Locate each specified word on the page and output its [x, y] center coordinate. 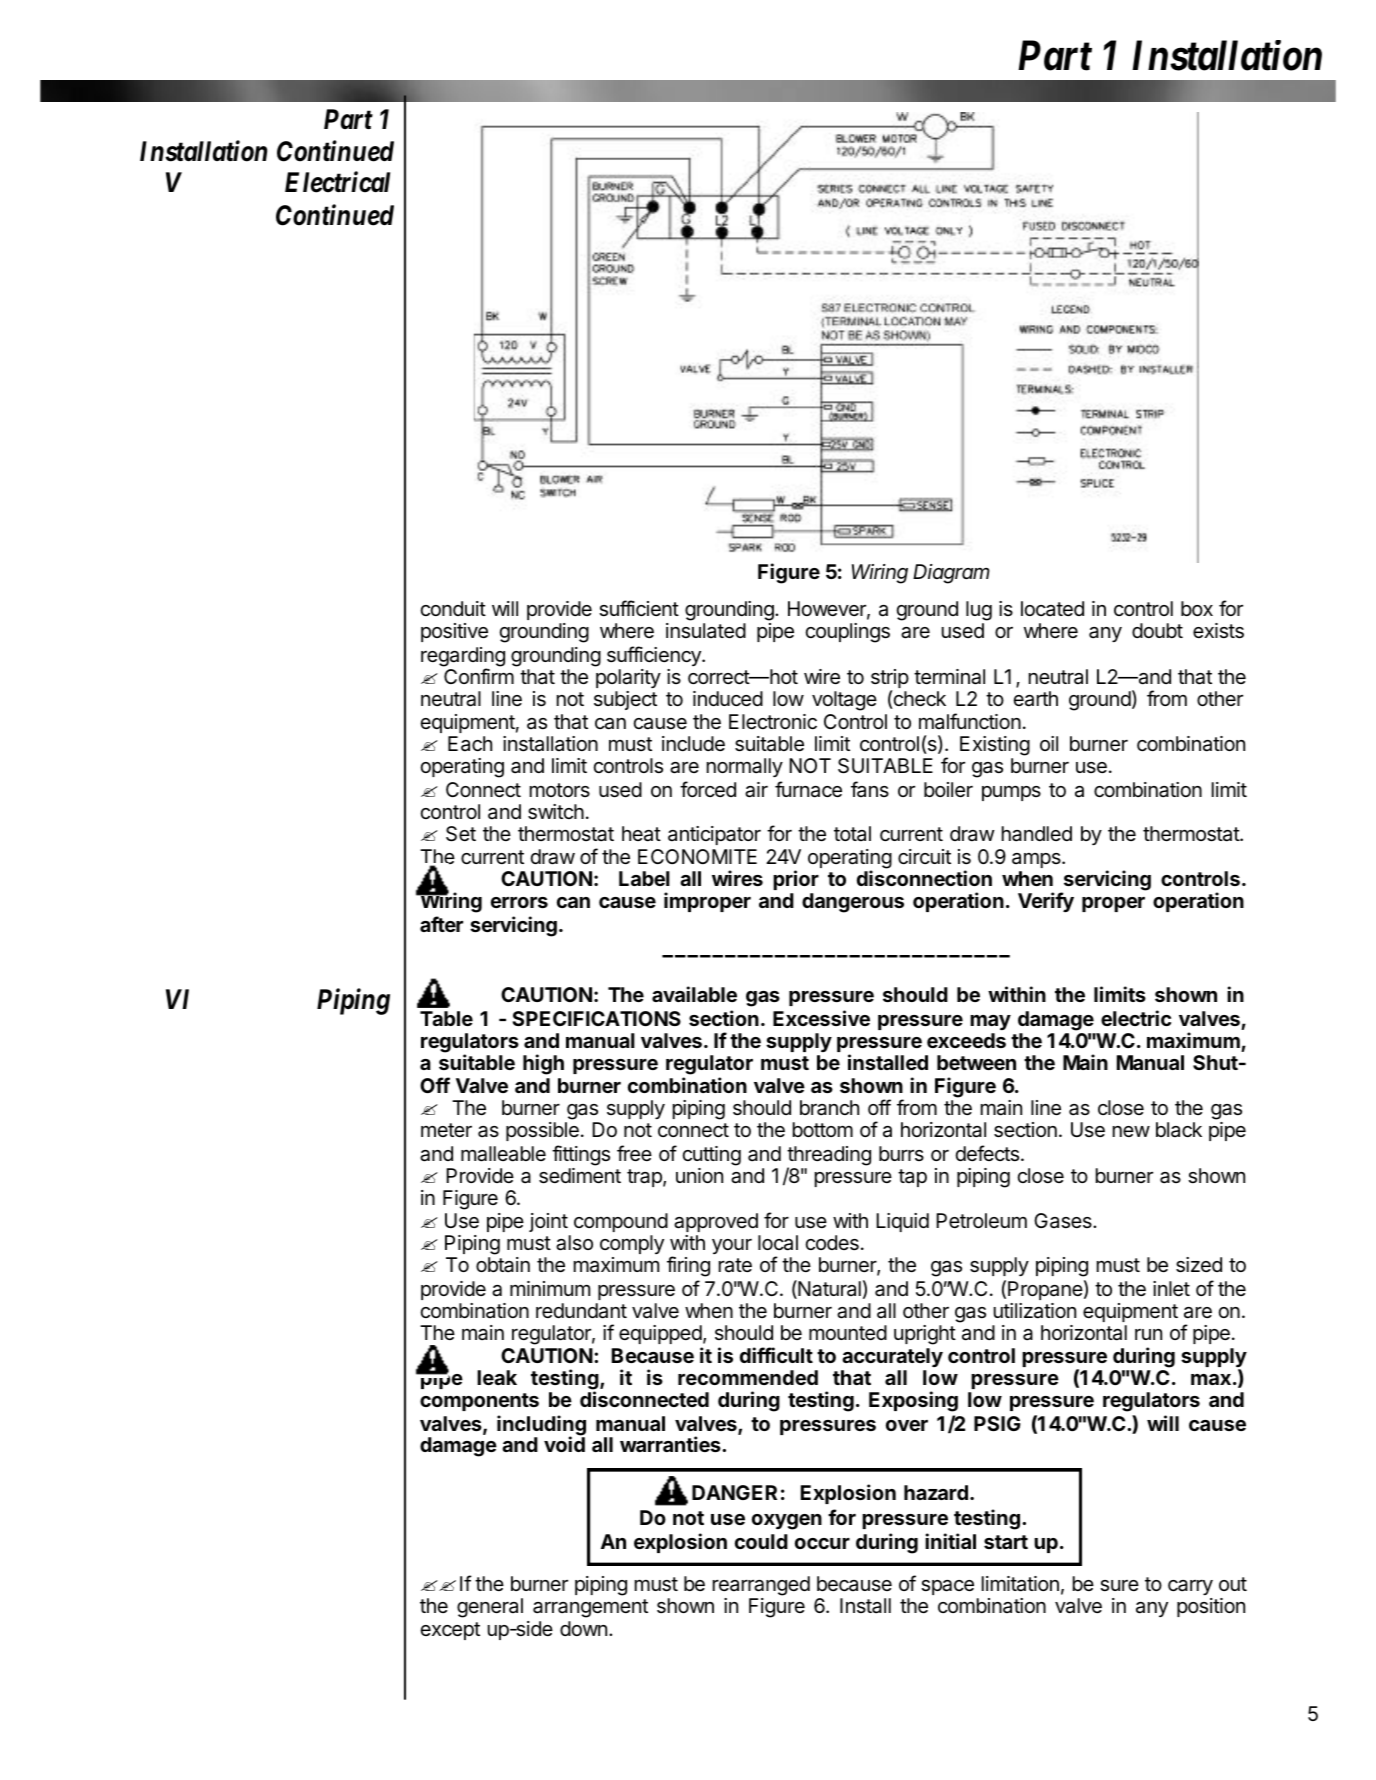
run [1148, 1334]
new [1131, 1131]
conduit [453, 608]
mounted [848, 1333]
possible [542, 1131]
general [490, 1608]
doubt [1157, 630]
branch [829, 1108]
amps [1037, 860]
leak [497, 1377]
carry [1190, 1587]
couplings [848, 633]
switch [556, 812]
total [852, 833]
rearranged [761, 1586]
